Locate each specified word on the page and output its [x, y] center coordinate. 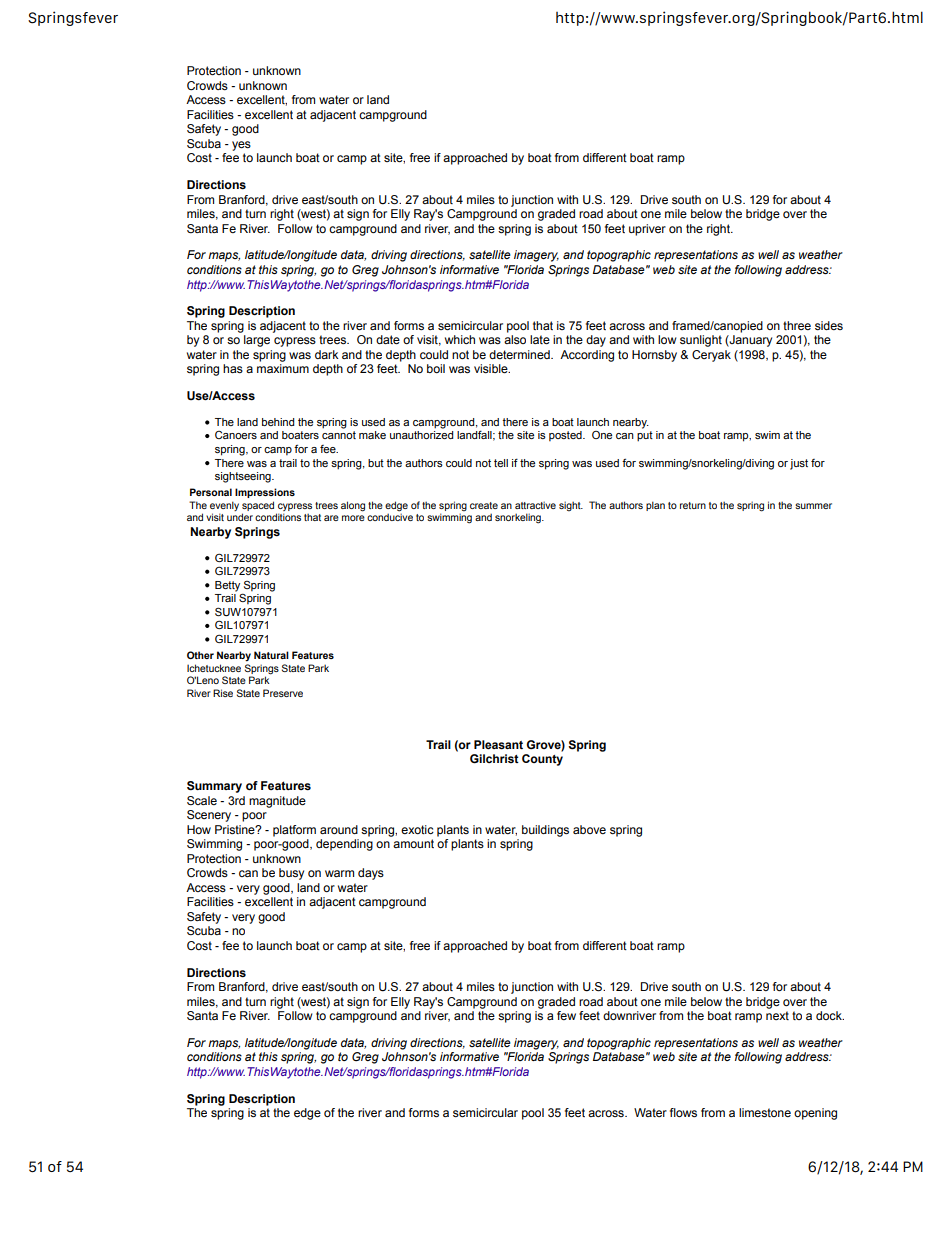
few [566, 1015]
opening [815, 1114]
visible [492, 368]
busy [291, 874]
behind [278, 422]
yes [241, 146]
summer [813, 506]
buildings [545, 831]
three [797, 325]
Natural [271, 655]
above [589, 829]
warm [339, 873]
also [515, 339]
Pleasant [498, 745]
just [799, 464]
